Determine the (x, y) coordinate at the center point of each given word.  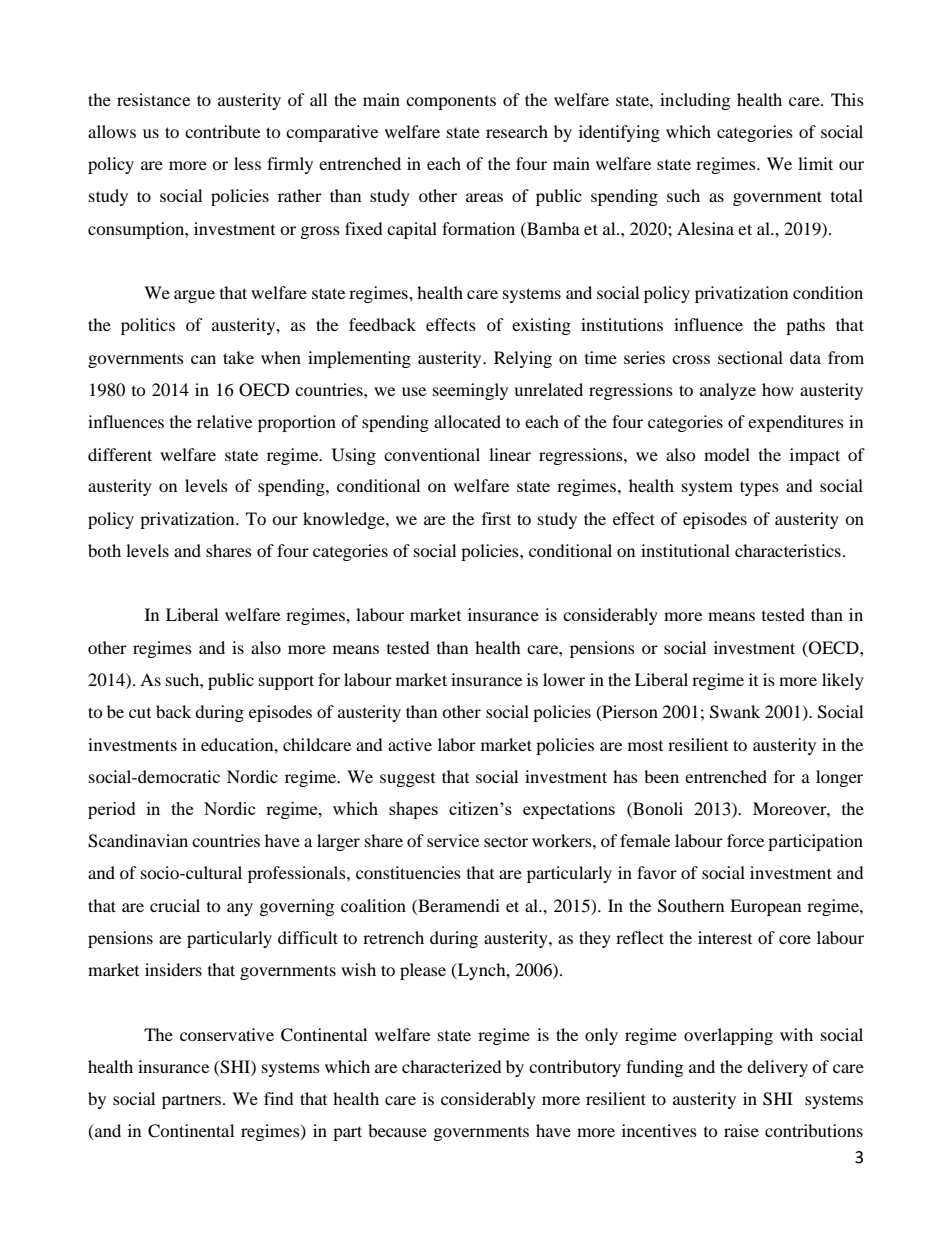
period (112, 810)
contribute (222, 131)
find (279, 1098)
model (727, 454)
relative (224, 421)
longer (839, 778)
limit (815, 163)
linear (510, 454)
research (517, 131)
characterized (452, 1066)
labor (457, 744)
